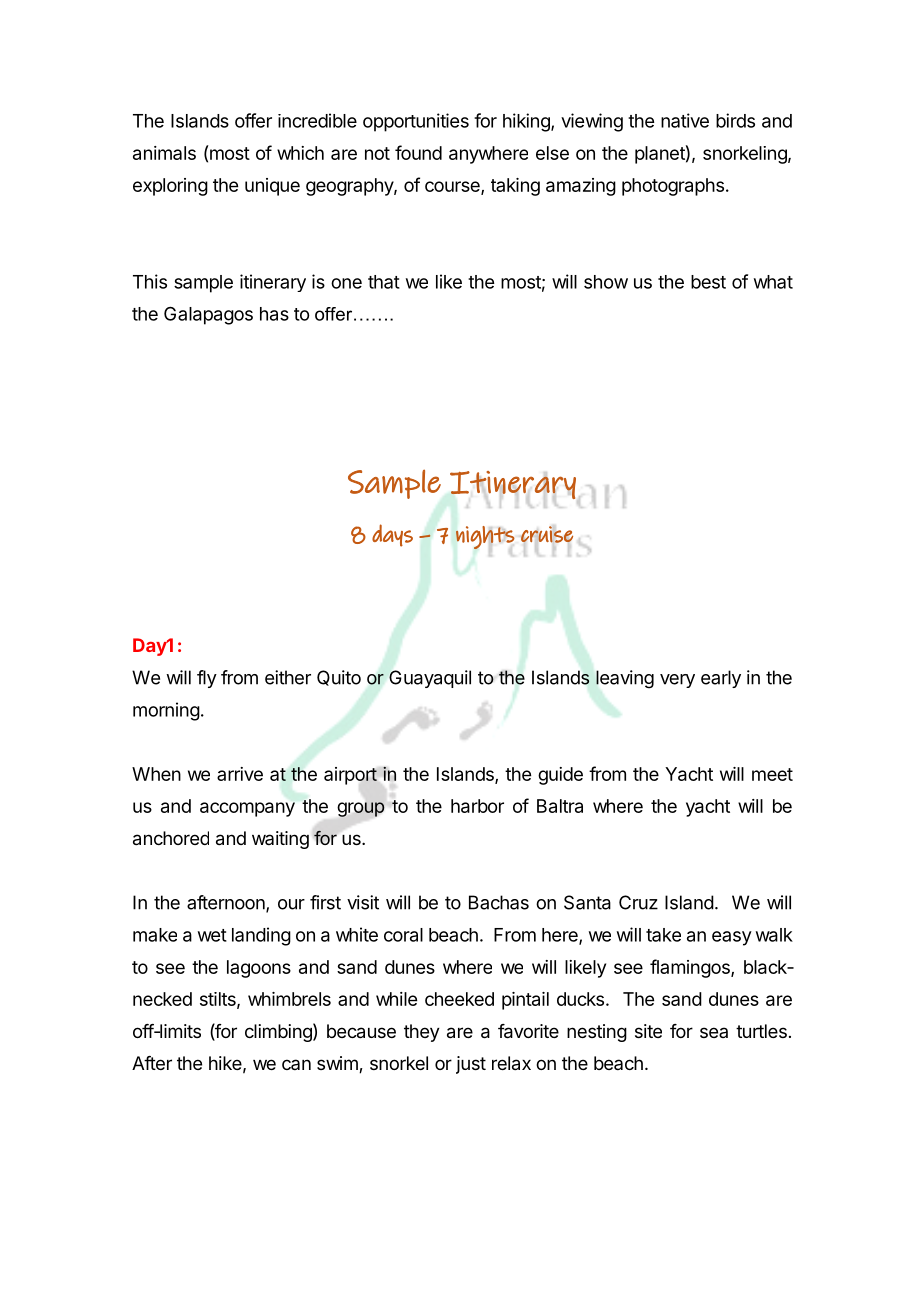 The image size is (924, 1308). Describe the element at coordinates (208, 315) in the screenshot. I see `Galapagos` at that location.
